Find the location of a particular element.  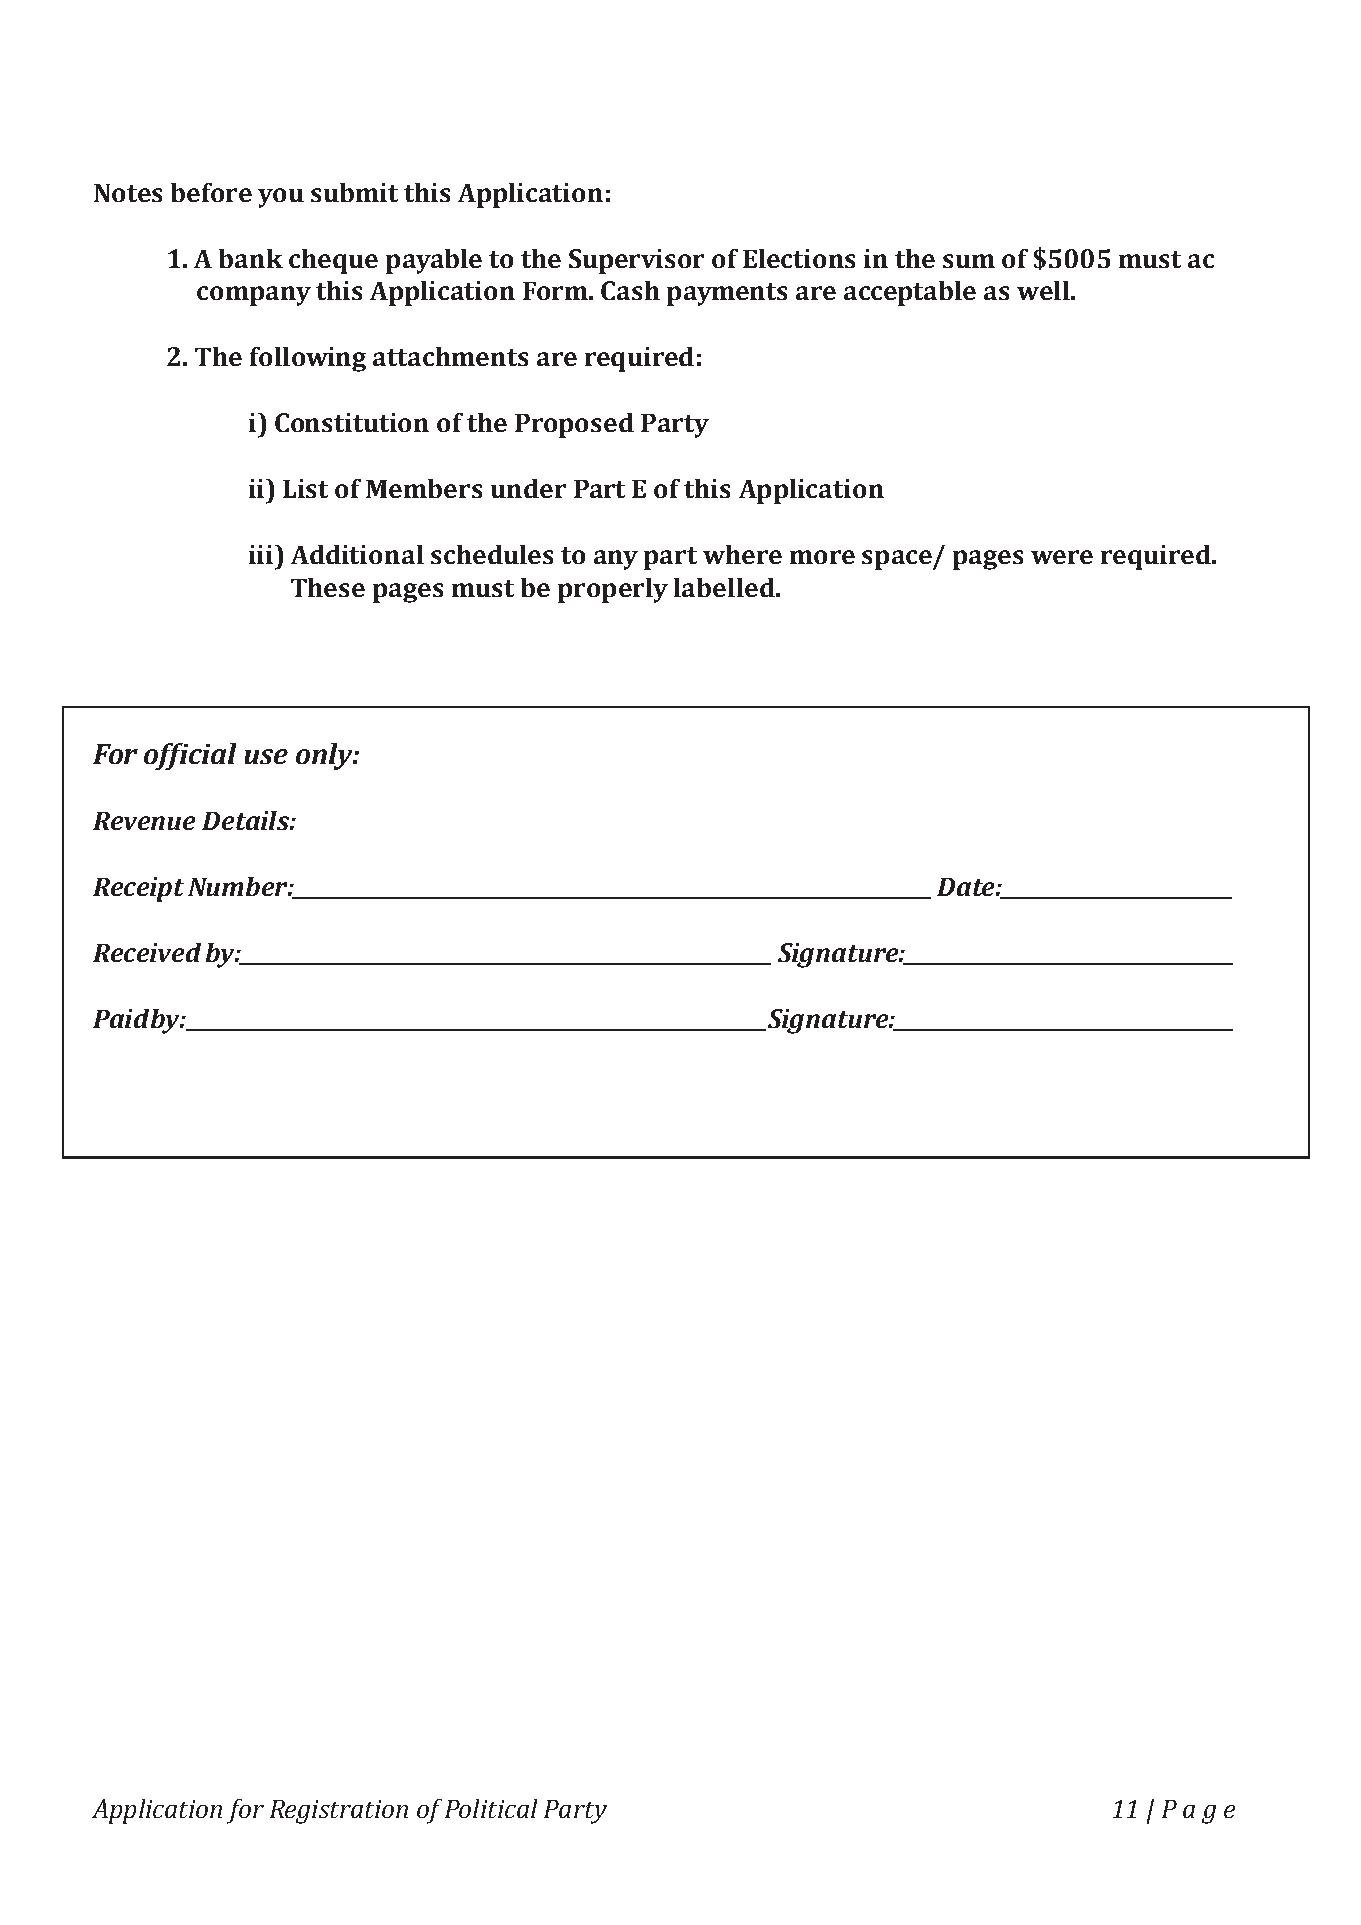

Supervisor is located at coordinates (636, 261).
